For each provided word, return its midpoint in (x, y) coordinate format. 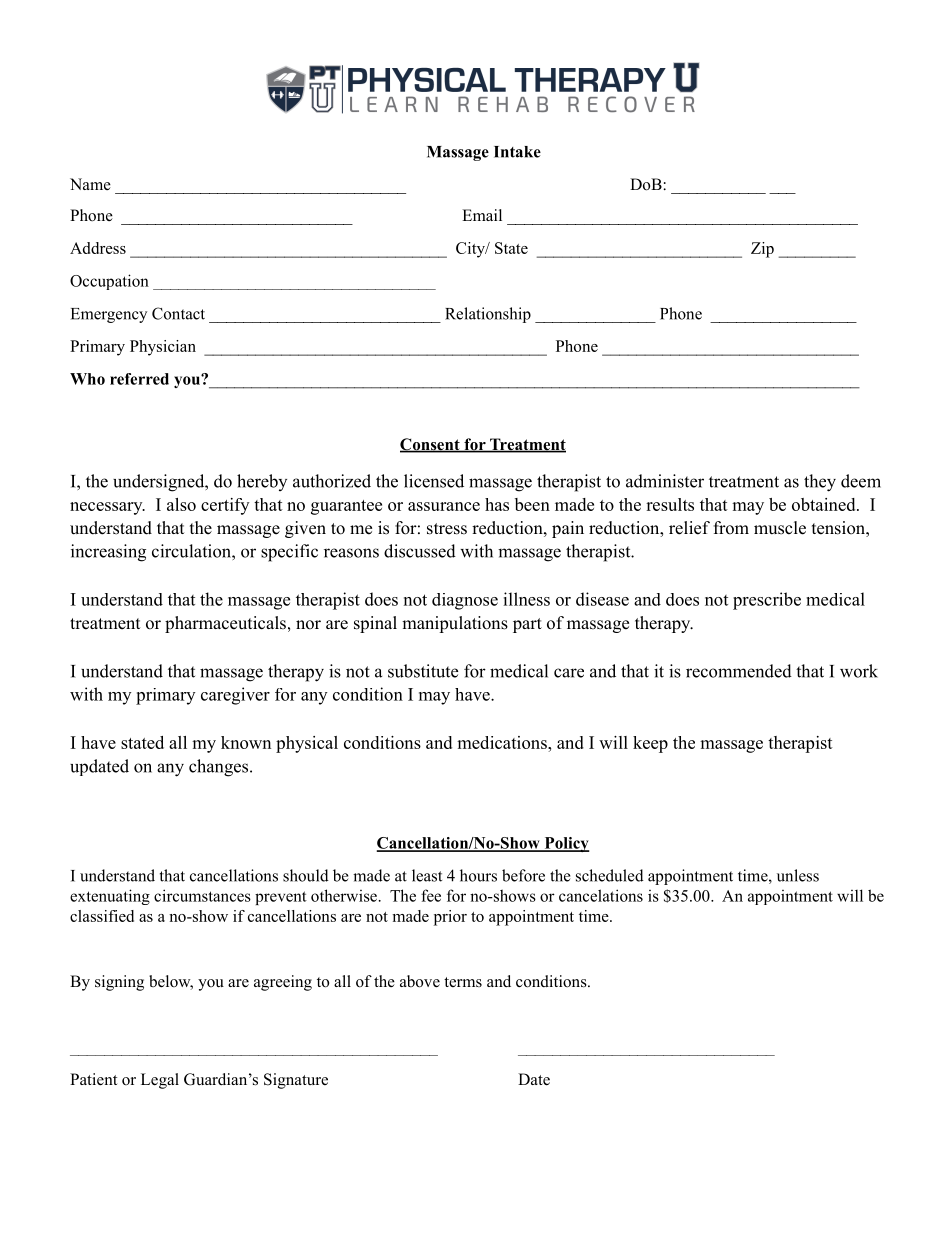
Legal (160, 1081)
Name (90, 184)
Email (482, 215)
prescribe (767, 601)
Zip (762, 250)
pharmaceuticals (225, 624)
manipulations (455, 624)
